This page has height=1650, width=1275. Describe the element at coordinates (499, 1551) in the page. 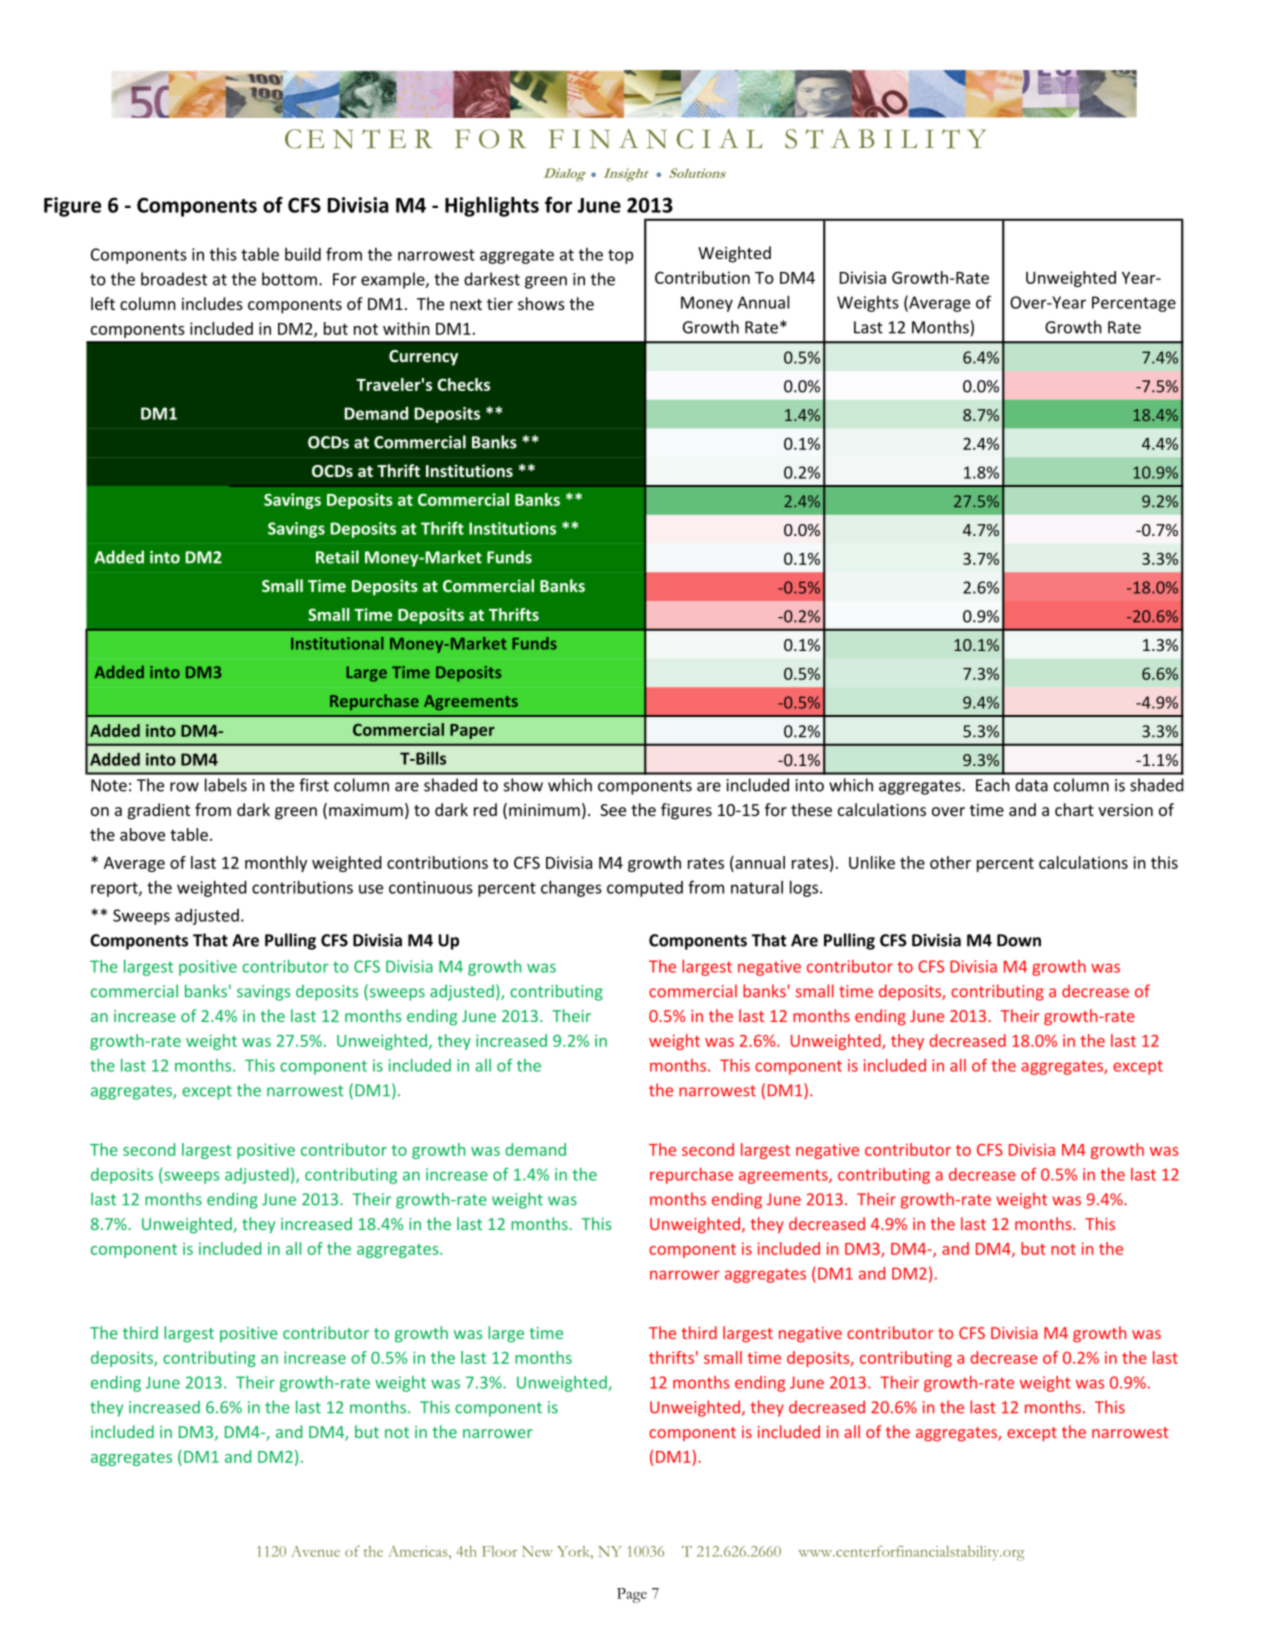

I see `Floor` at that location.
